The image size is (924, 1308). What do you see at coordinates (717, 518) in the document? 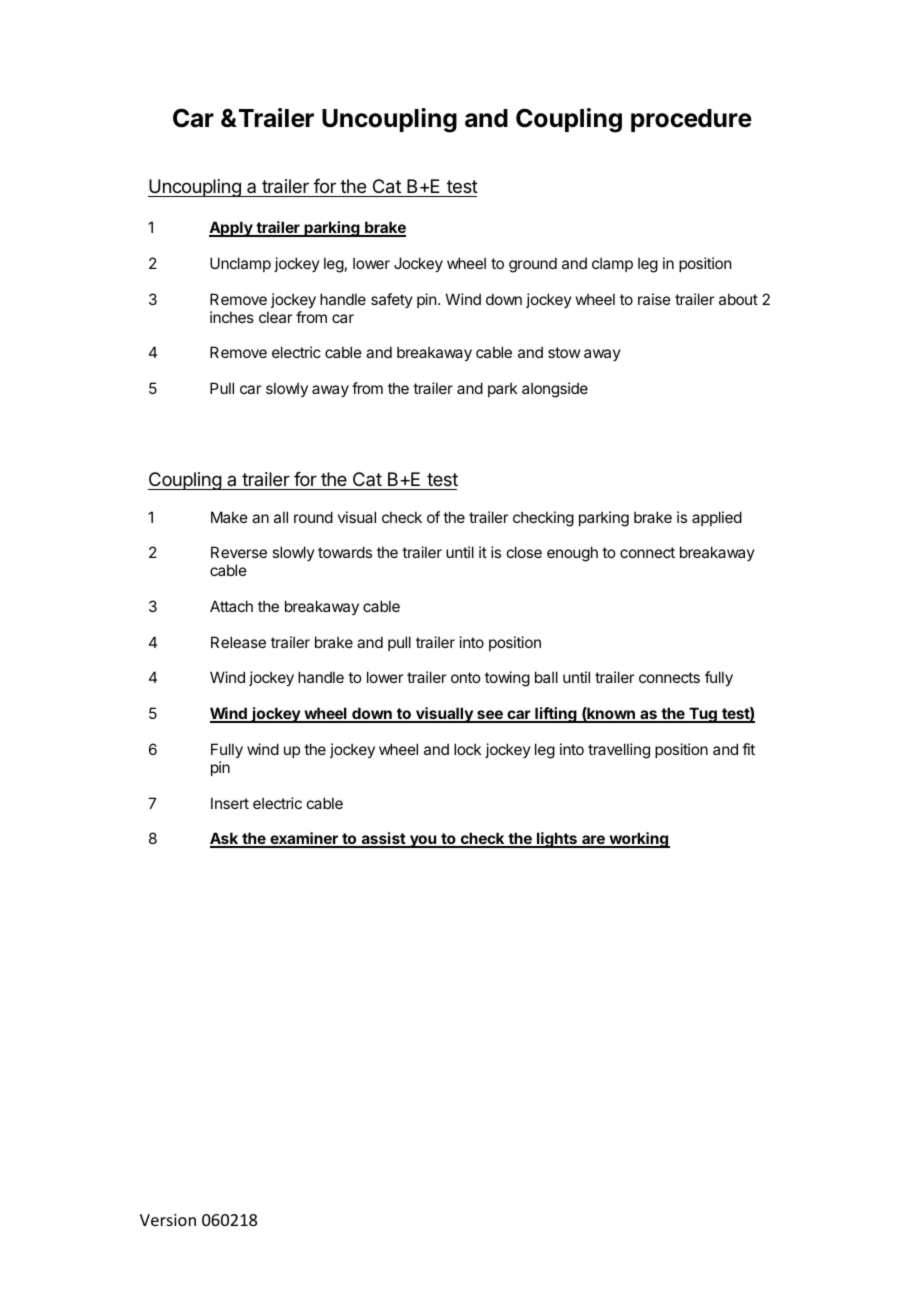
I see `applied` at bounding box center [717, 518].
